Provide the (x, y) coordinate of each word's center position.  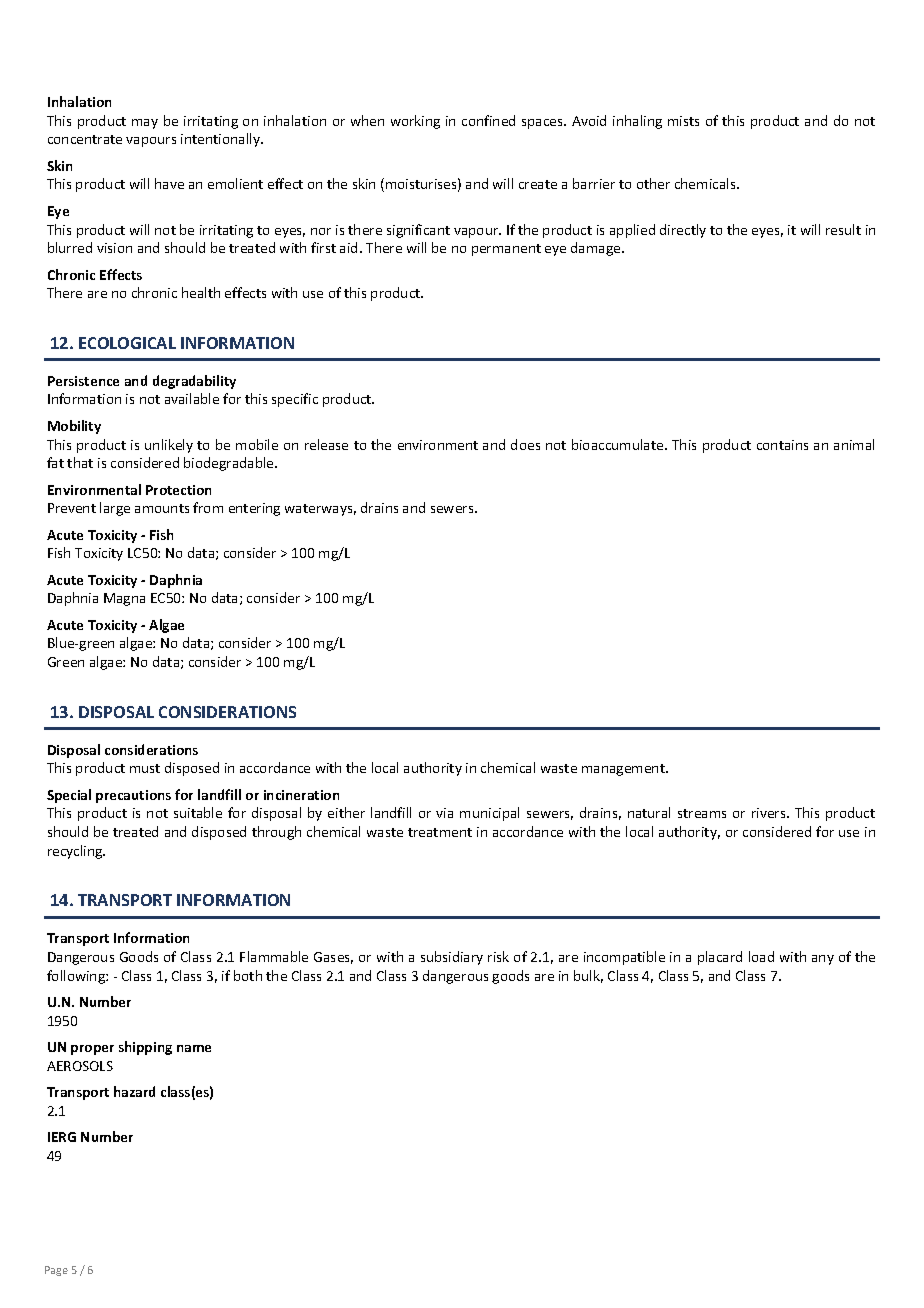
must (145, 768)
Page (56, 1271)
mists (683, 121)
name (194, 1048)
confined (488, 120)
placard (720, 958)
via (444, 813)
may (145, 124)
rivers (770, 813)
